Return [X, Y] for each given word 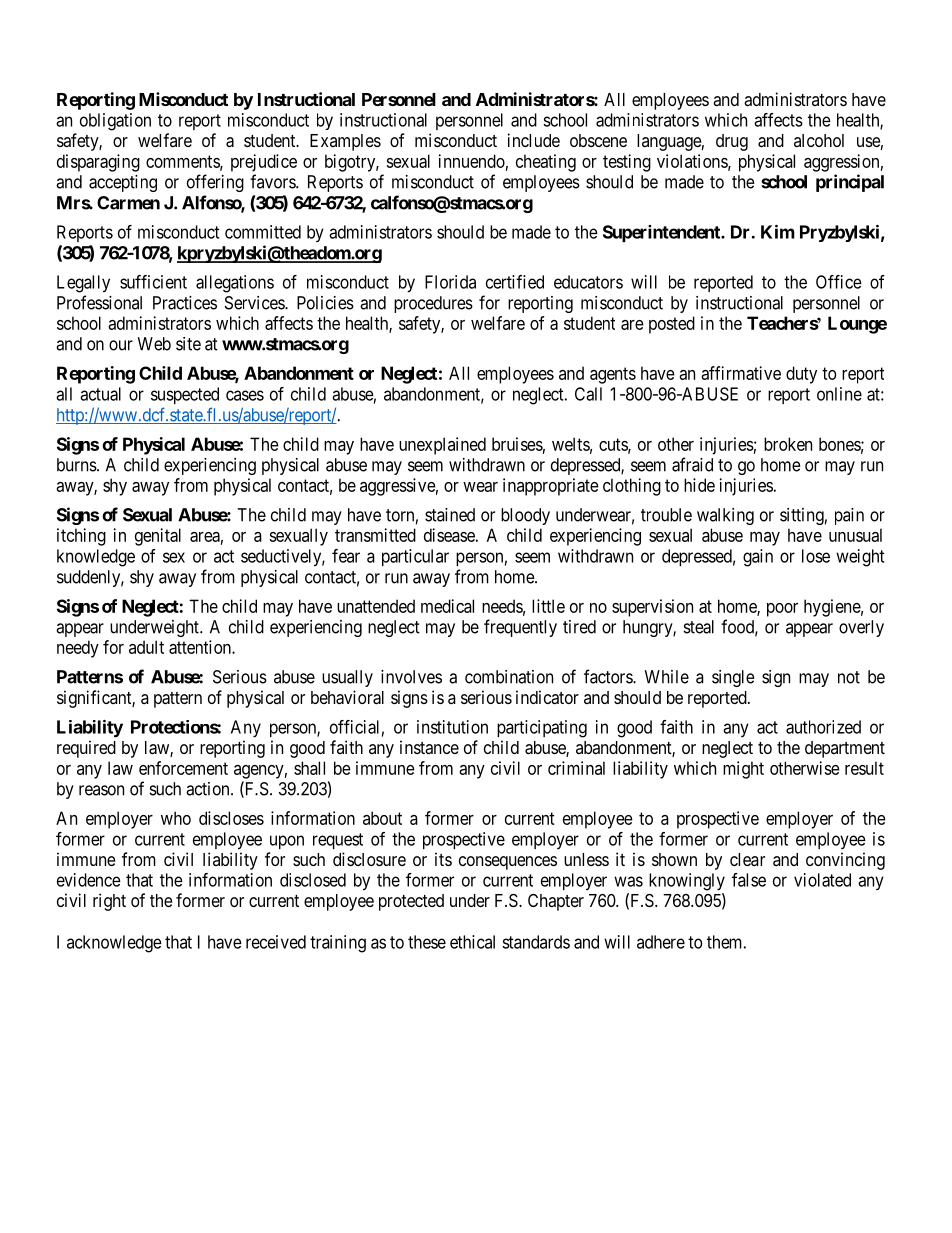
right [109, 902]
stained [450, 515]
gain [758, 558]
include [534, 140]
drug [732, 142]
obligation [115, 122]
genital [158, 537]
